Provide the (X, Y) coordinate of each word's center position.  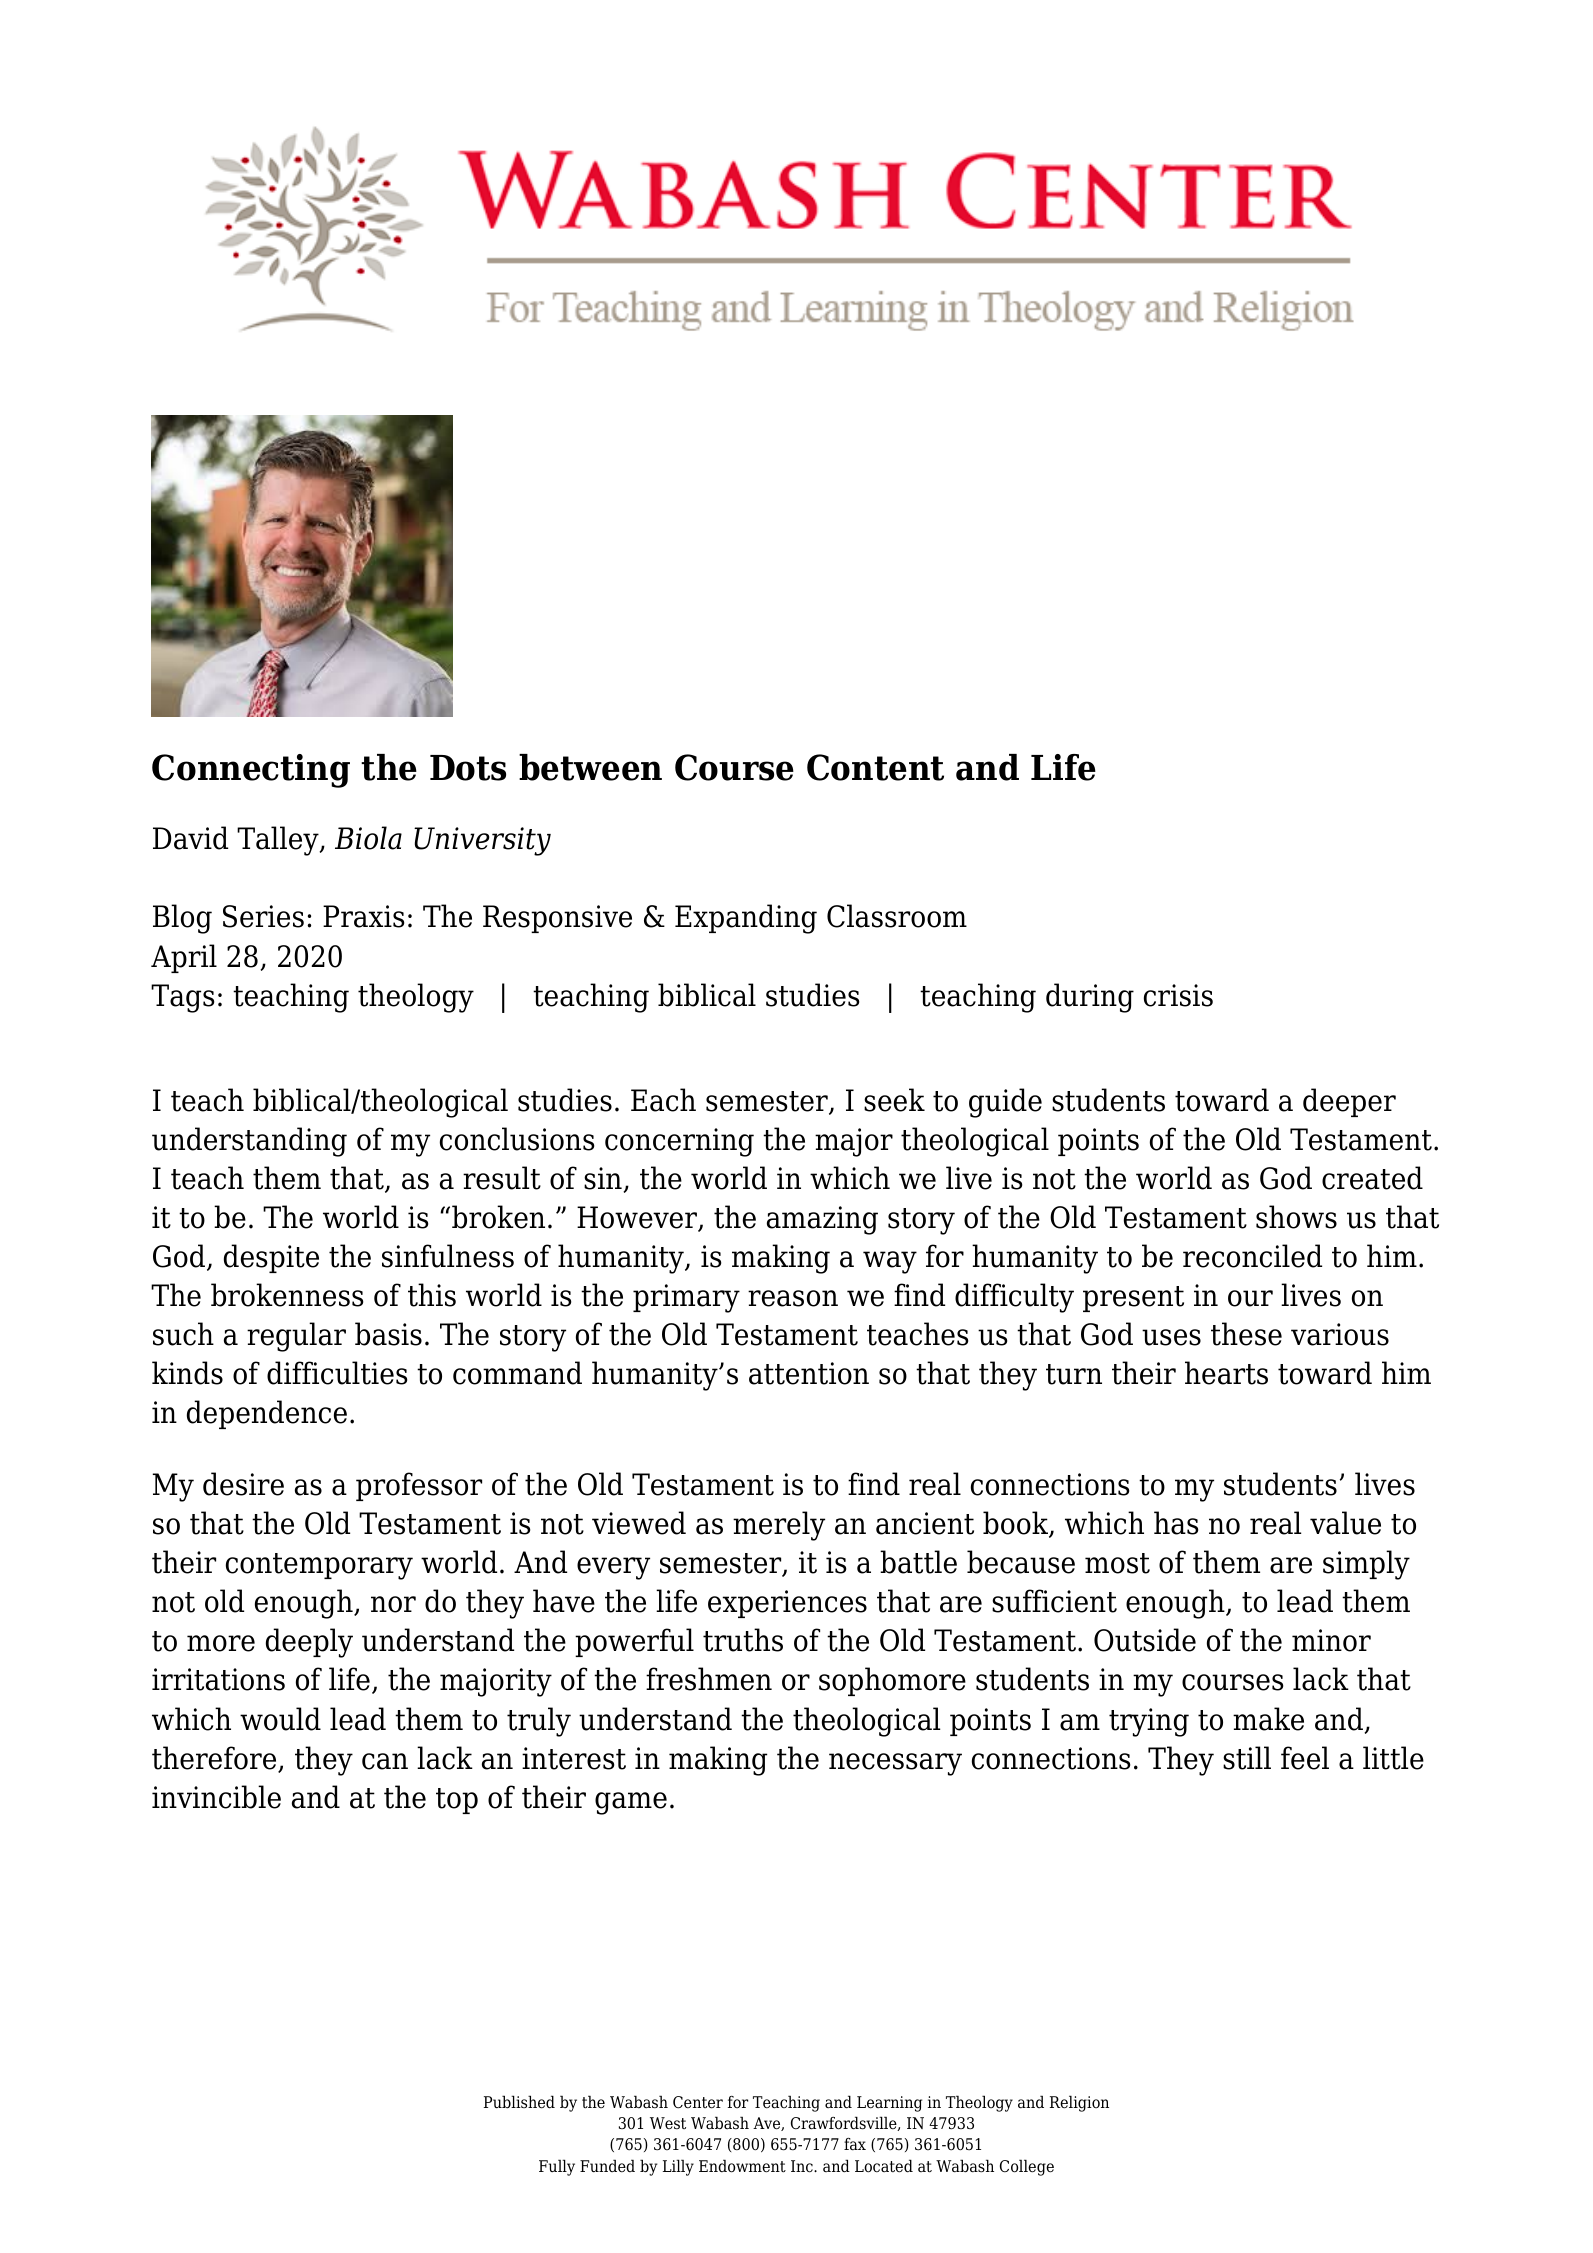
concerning (679, 1142)
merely (779, 1526)
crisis (1178, 995)
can (385, 1761)
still (1247, 1758)
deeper (1349, 1102)
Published (519, 2102)
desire (243, 1484)
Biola (368, 838)
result (502, 1178)
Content (875, 767)
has (1176, 1523)
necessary (895, 1764)
